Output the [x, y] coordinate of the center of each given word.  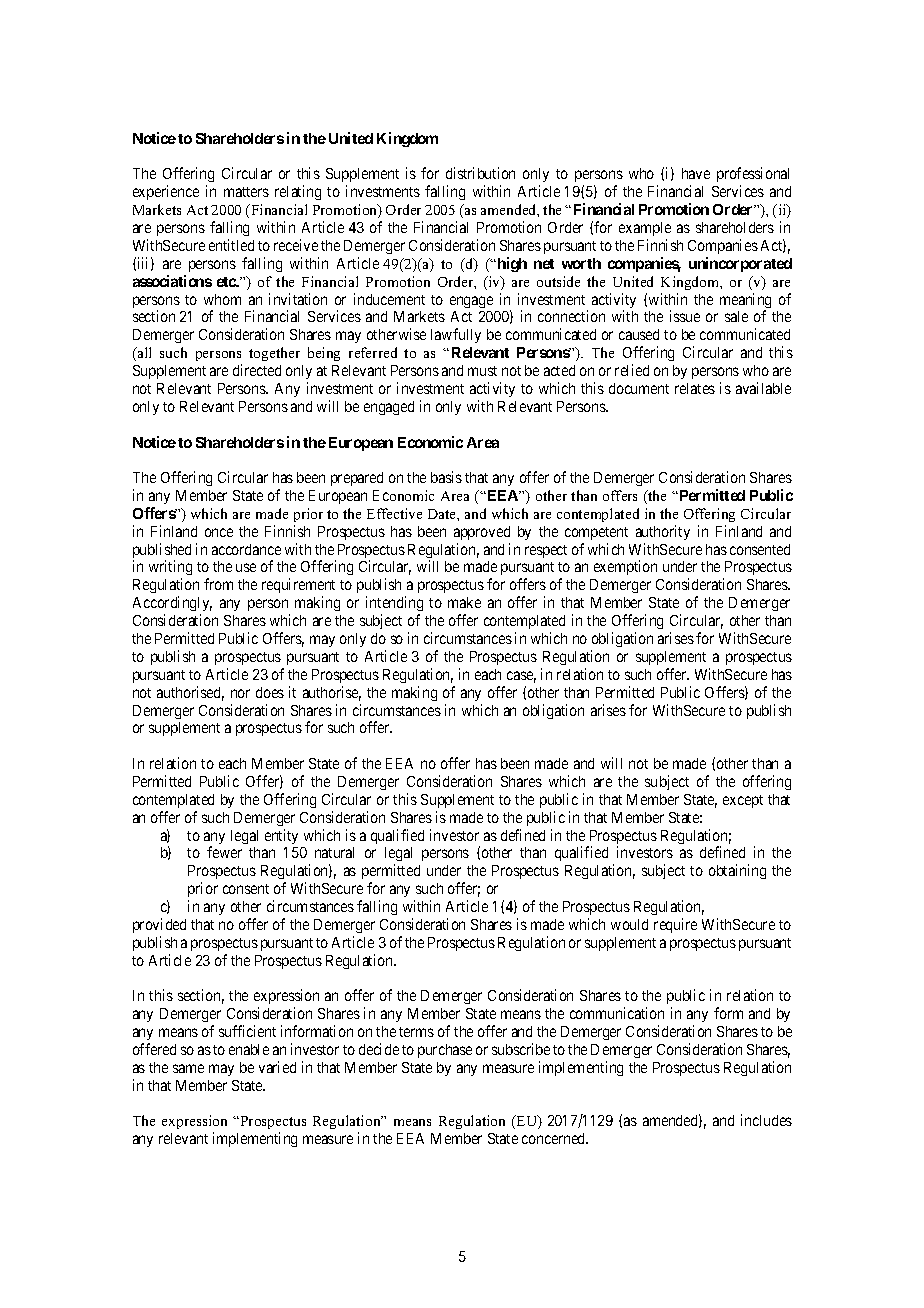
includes [766, 1120]
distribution [480, 173]
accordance [246, 549]
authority [663, 532]
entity [281, 836]
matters [246, 192]
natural [334, 852]
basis [446, 477]
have [696, 173]
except [743, 801]
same [188, 1068]
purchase [445, 1051]
